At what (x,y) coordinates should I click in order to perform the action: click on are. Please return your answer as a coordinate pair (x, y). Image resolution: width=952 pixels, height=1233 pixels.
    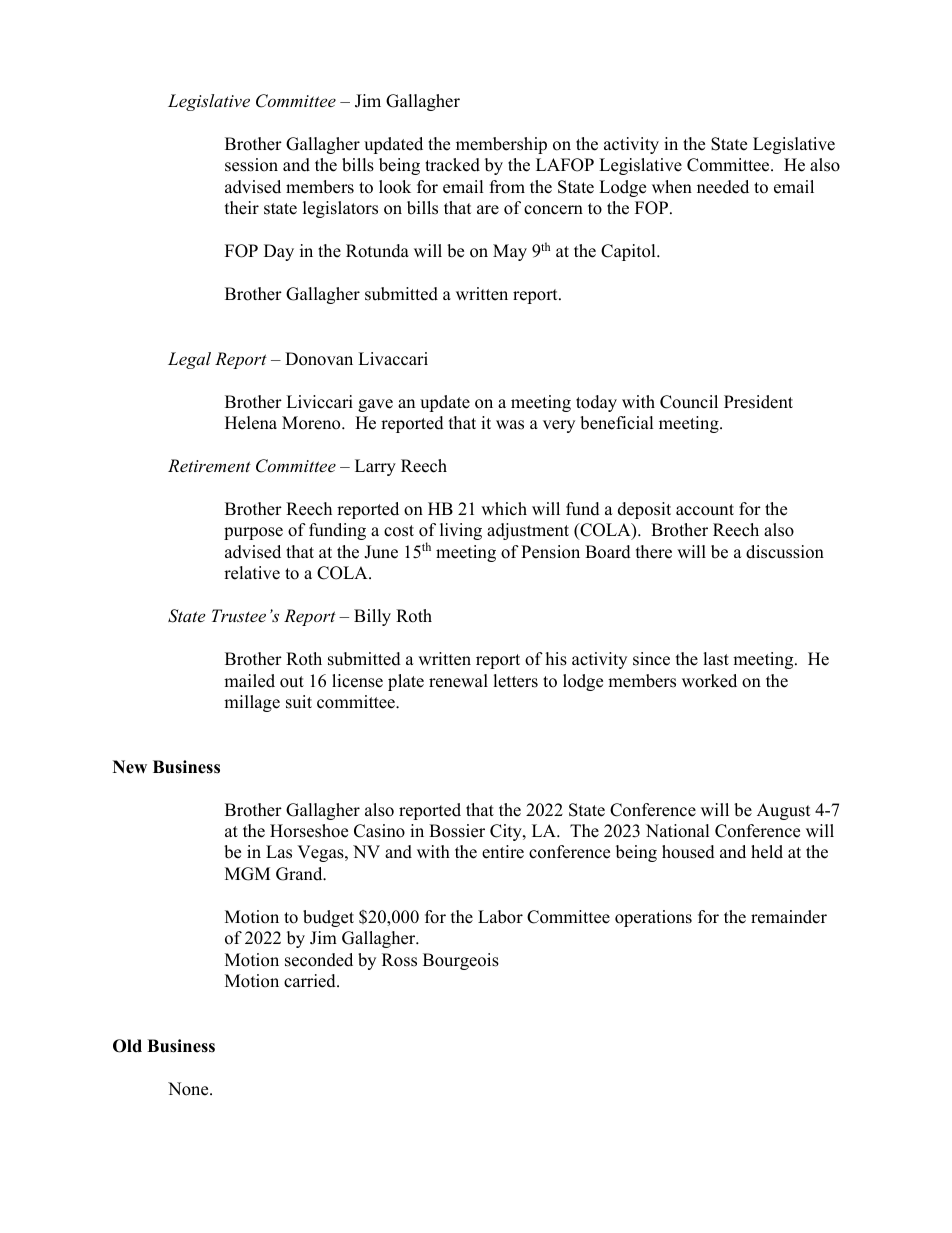
    Looking at the image, I should click on (488, 210).
